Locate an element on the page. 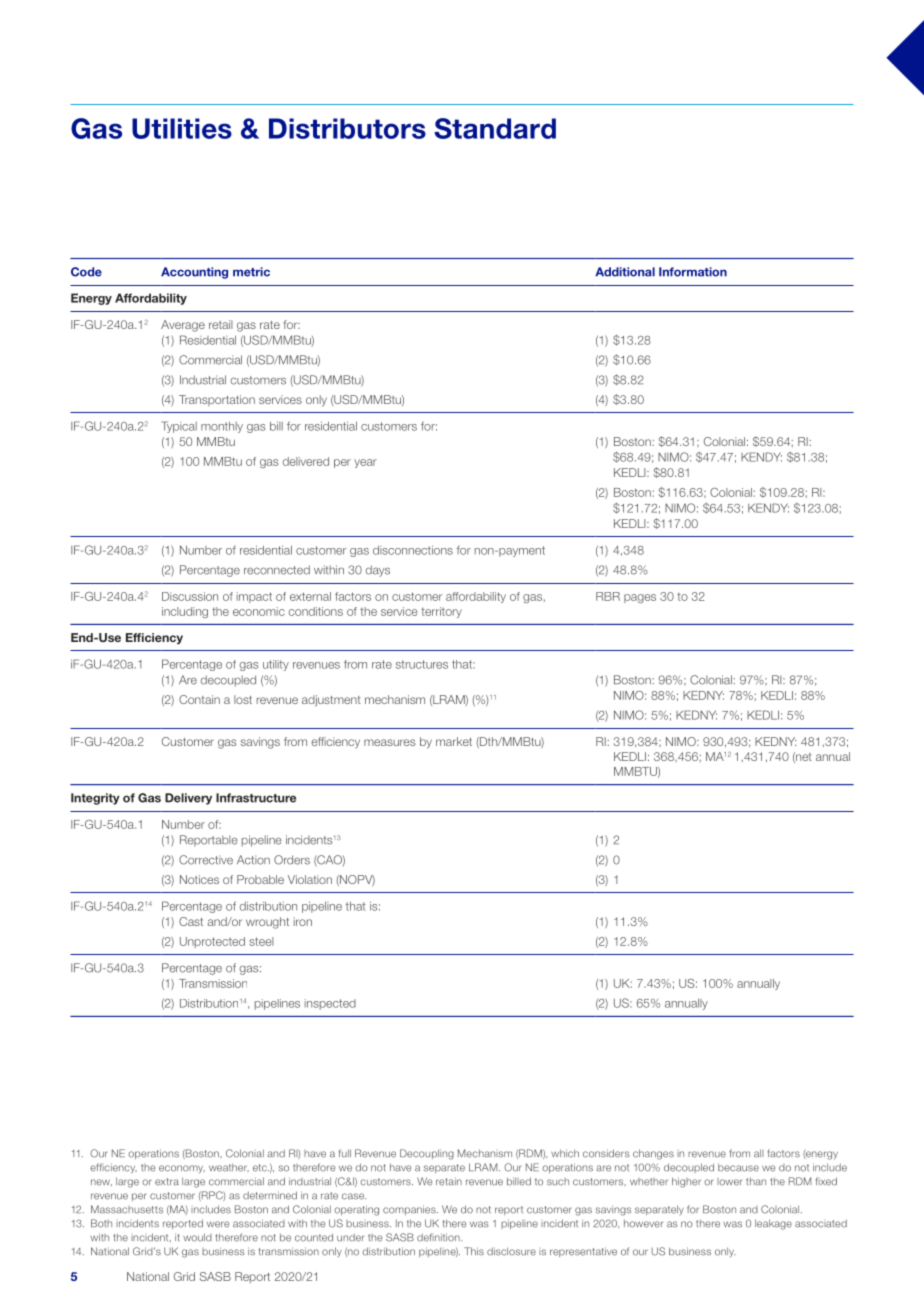  Standard is located at coordinates (495, 128).
